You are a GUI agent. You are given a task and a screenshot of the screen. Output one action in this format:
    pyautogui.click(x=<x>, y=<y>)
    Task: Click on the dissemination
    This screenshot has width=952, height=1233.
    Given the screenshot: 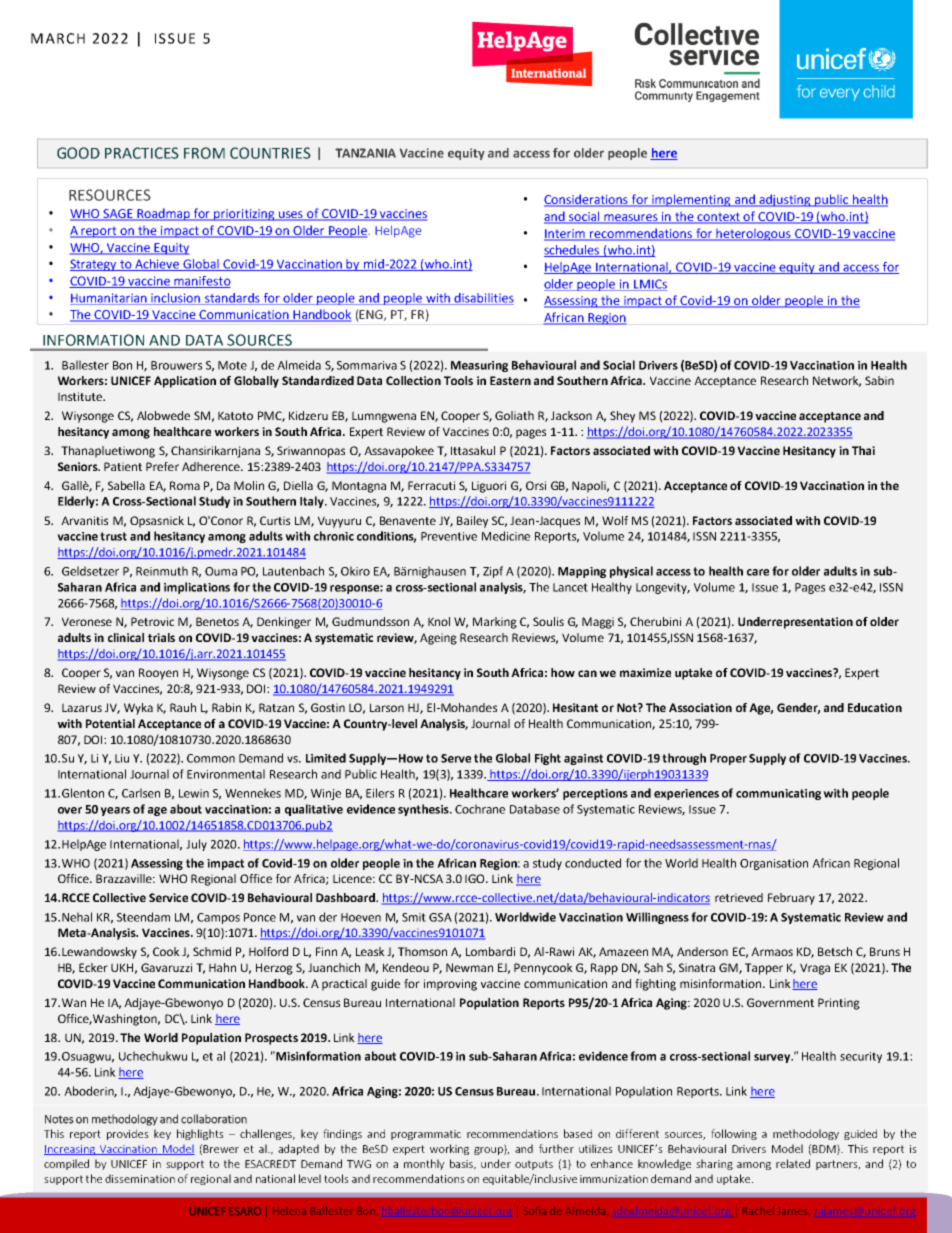 What is the action you would take?
    pyautogui.click(x=140, y=1178)
